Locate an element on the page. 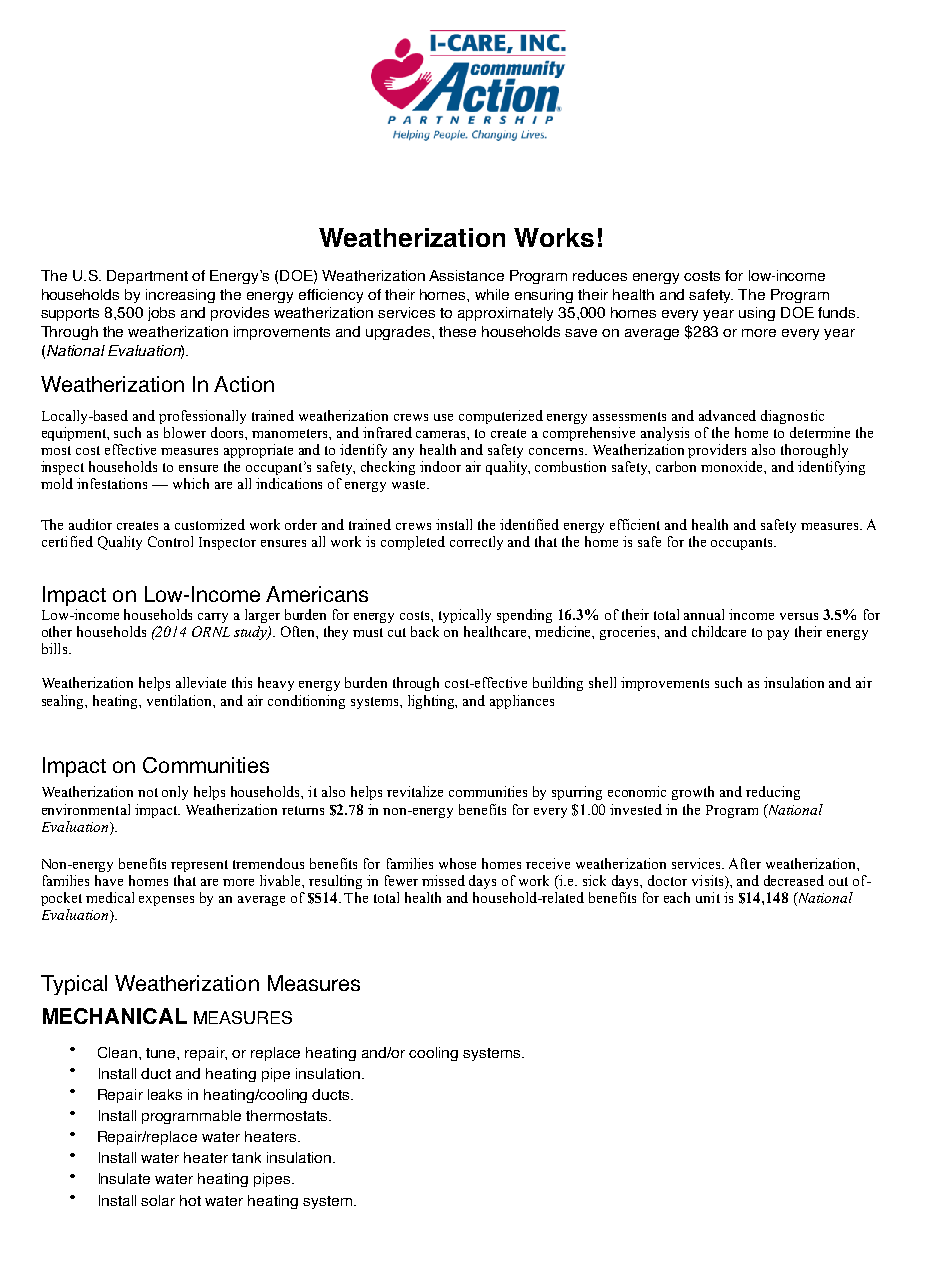  tank is located at coordinates (246, 1157).
